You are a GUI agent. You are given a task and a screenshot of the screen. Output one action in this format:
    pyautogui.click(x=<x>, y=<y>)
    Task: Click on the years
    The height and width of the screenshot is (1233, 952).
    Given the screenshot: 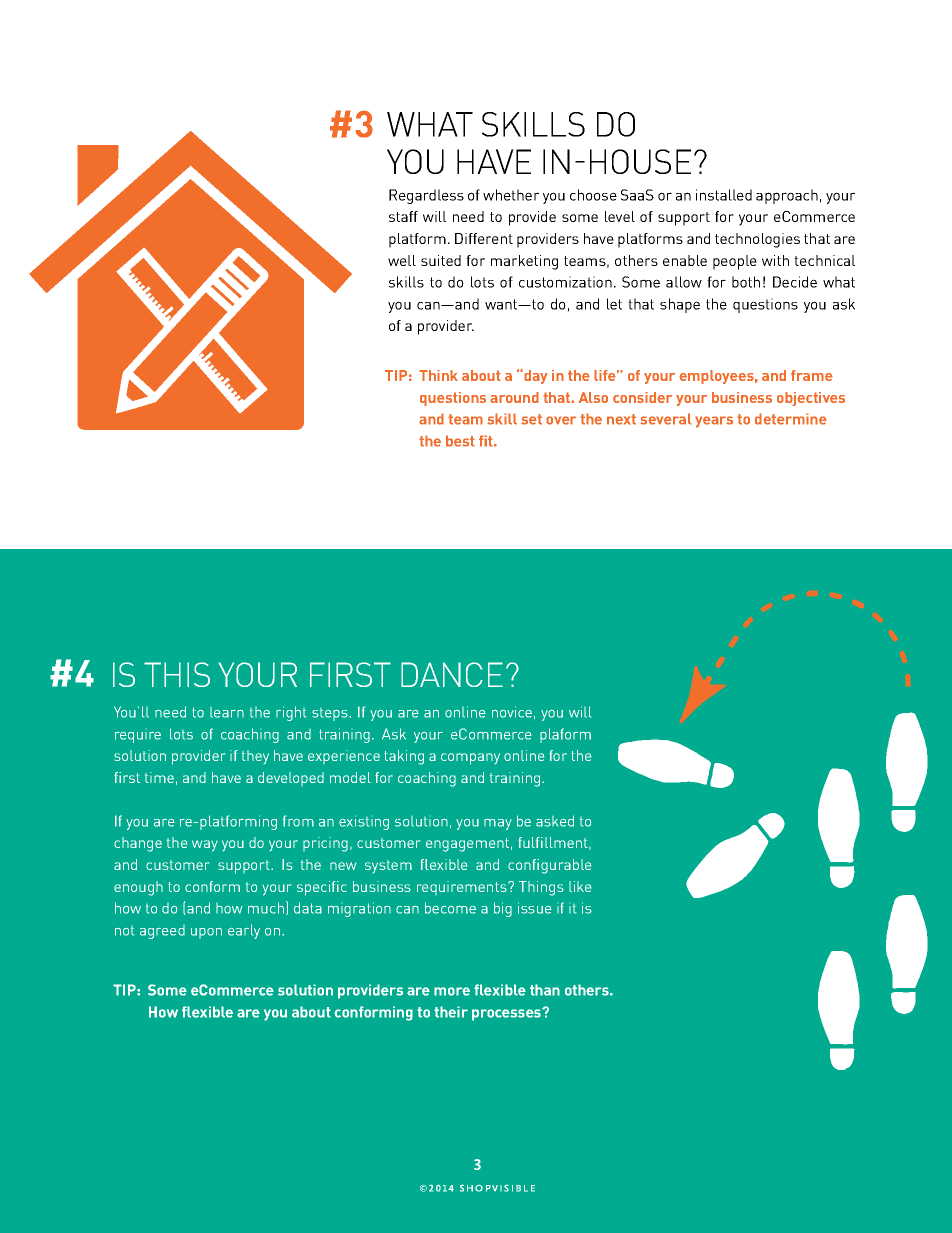 What is the action you would take?
    pyautogui.click(x=714, y=422)
